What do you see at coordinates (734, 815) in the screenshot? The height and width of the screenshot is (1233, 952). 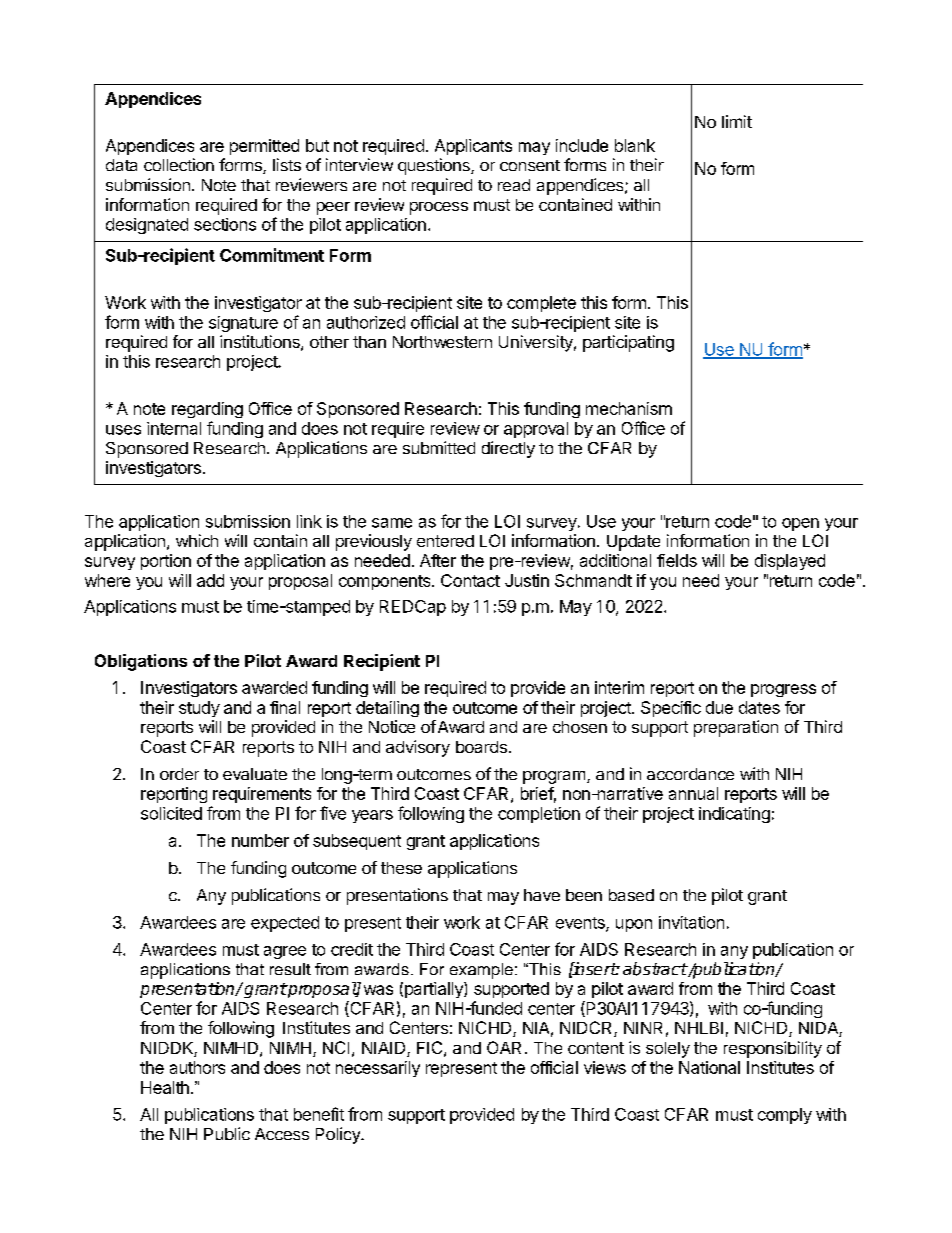 I see `indicating` at bounding box center [734, 815].
